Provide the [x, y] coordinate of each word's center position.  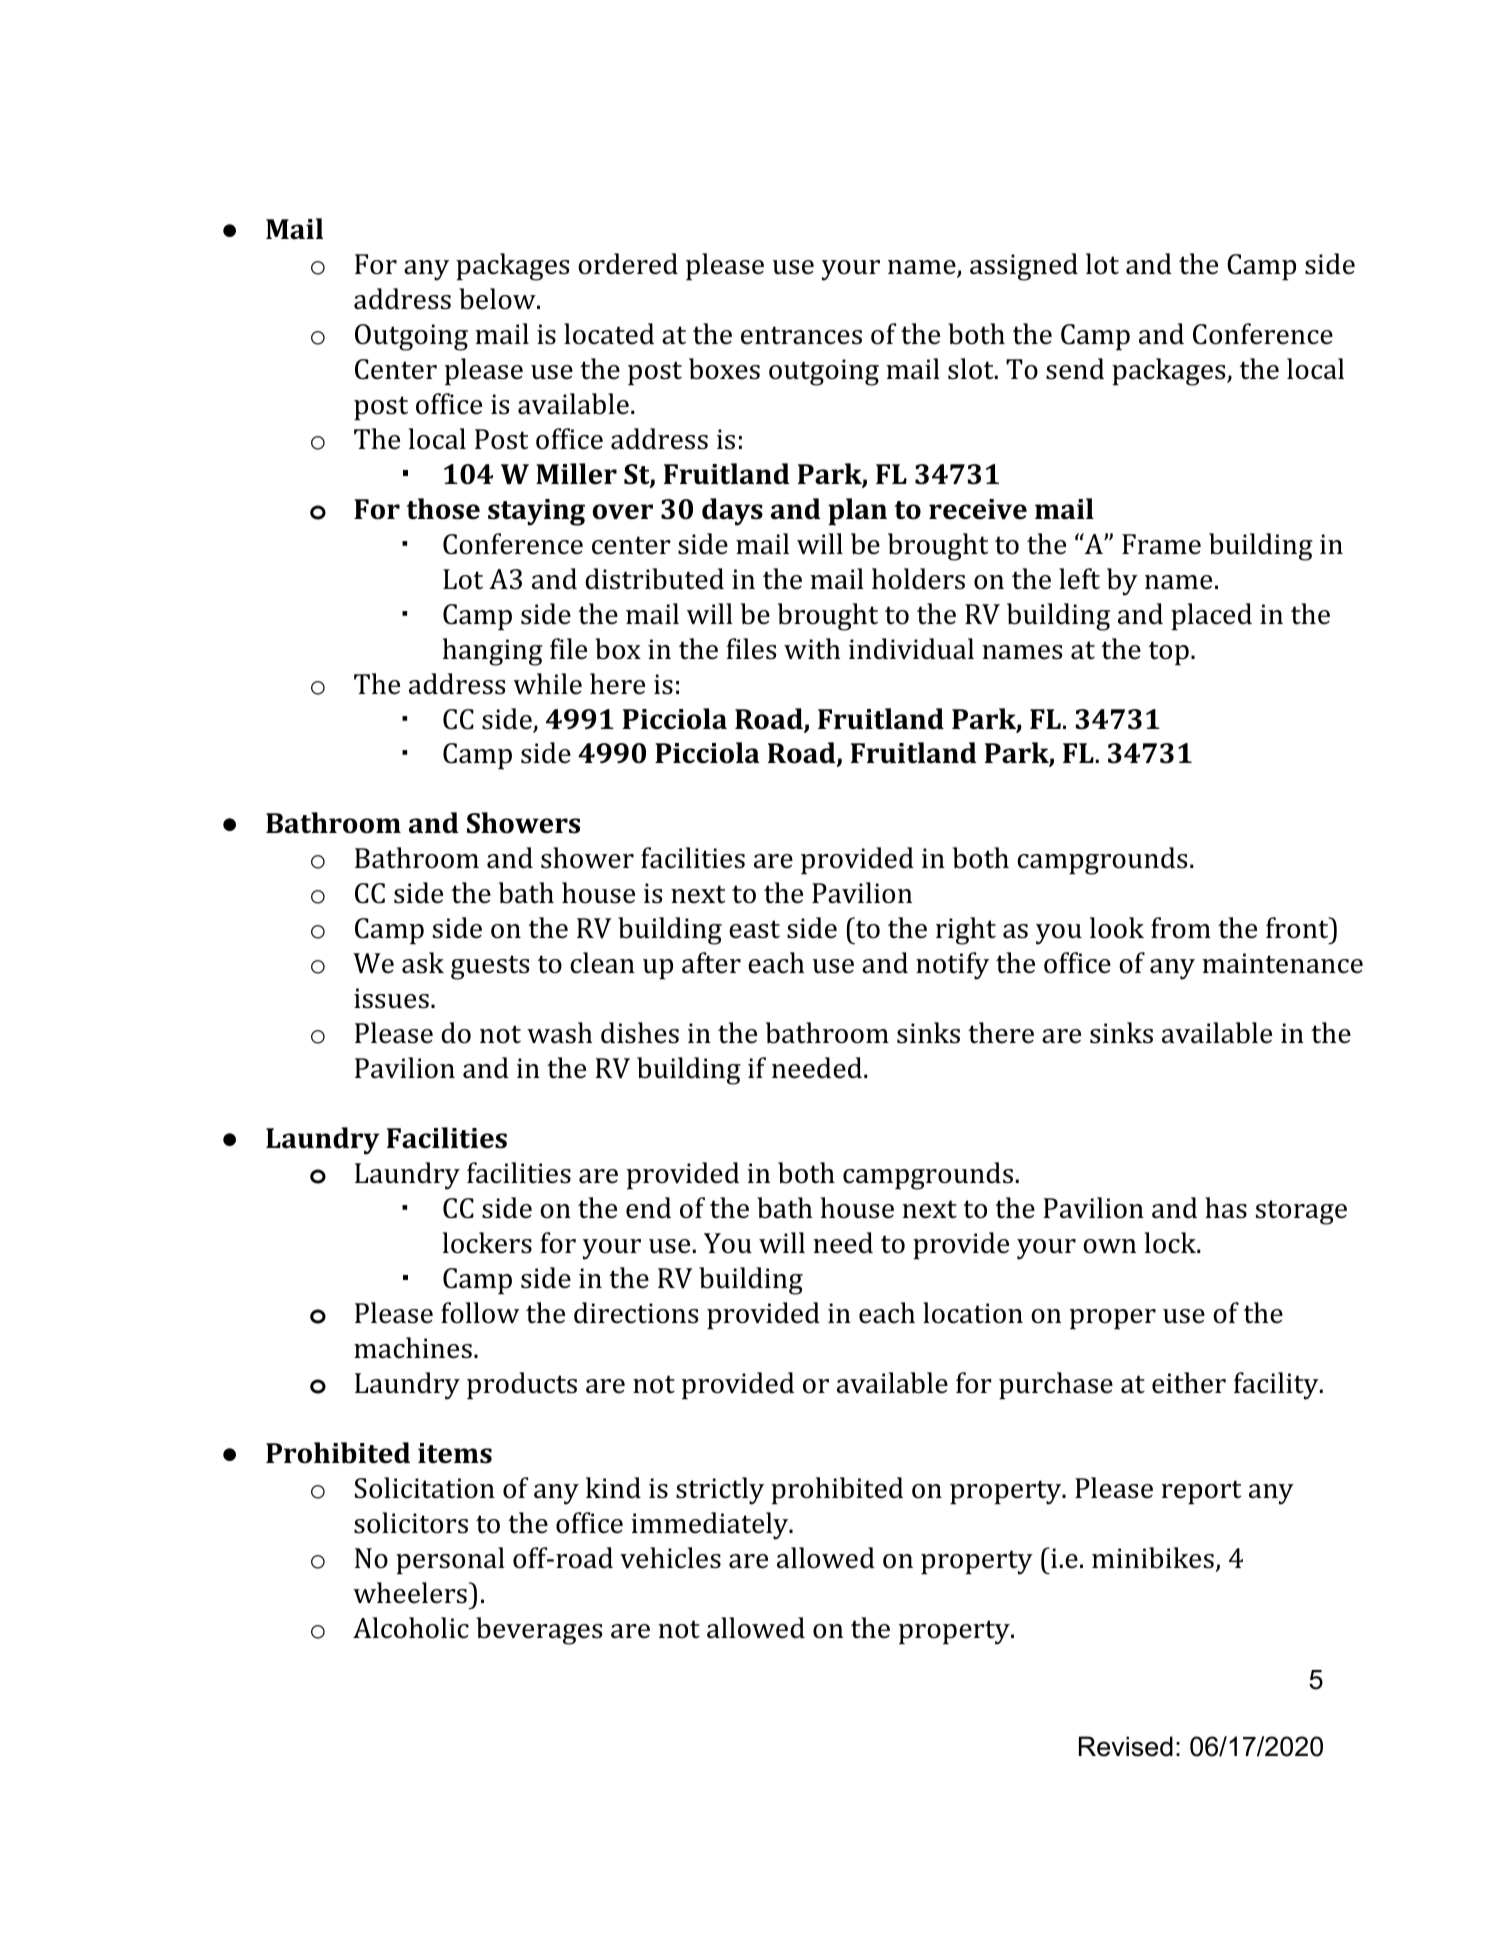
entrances [801, 335]
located [609, 334]
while [547, 684]
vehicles [670, 1558]
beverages [539, 1631]
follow [480, 1313]
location [973, 1313]
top [1169, 653]
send [1075, 369]
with [812, 649]
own [1109, 1246]
